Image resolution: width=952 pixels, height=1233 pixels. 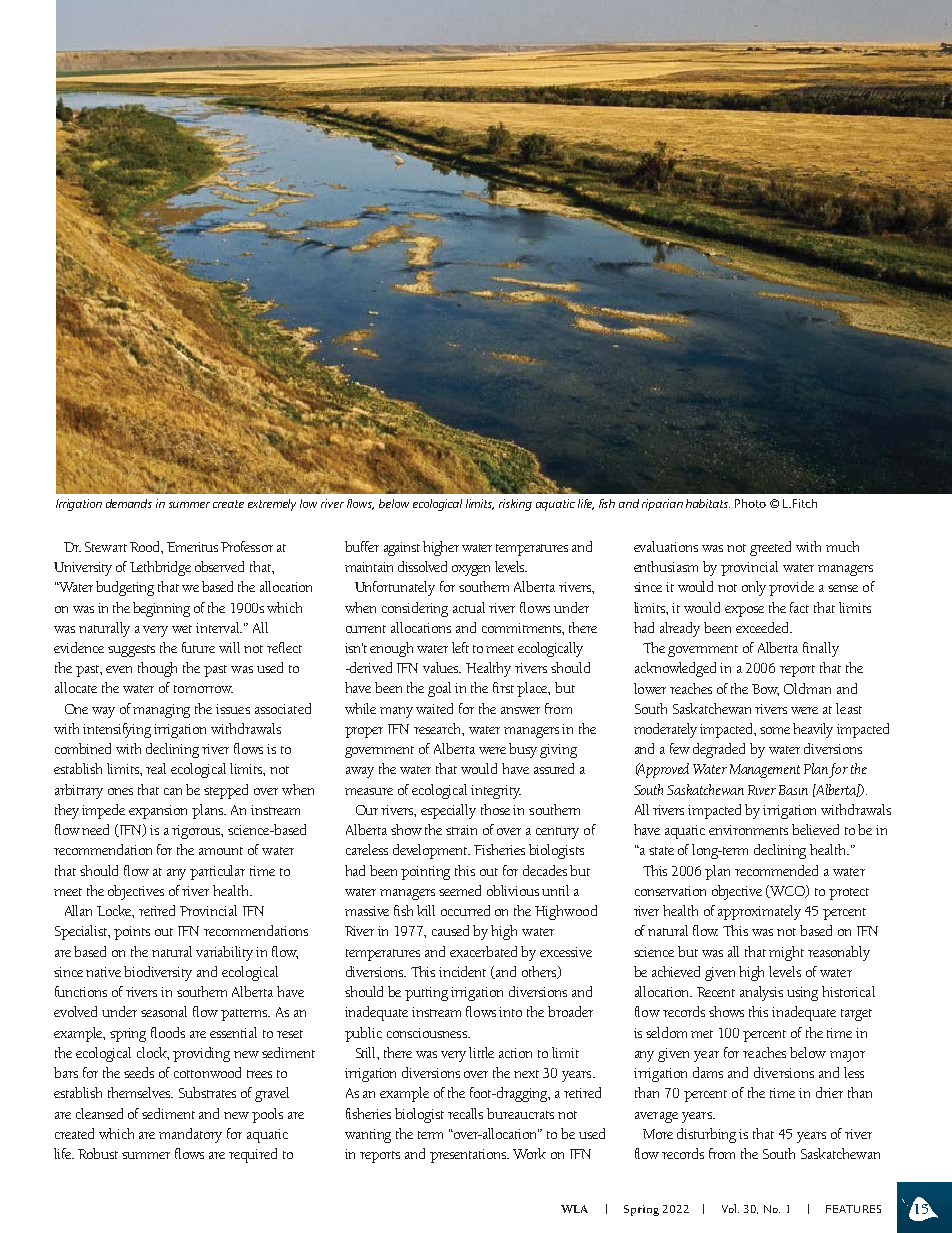 I want to click on into, so click(x=510, y=1012).
